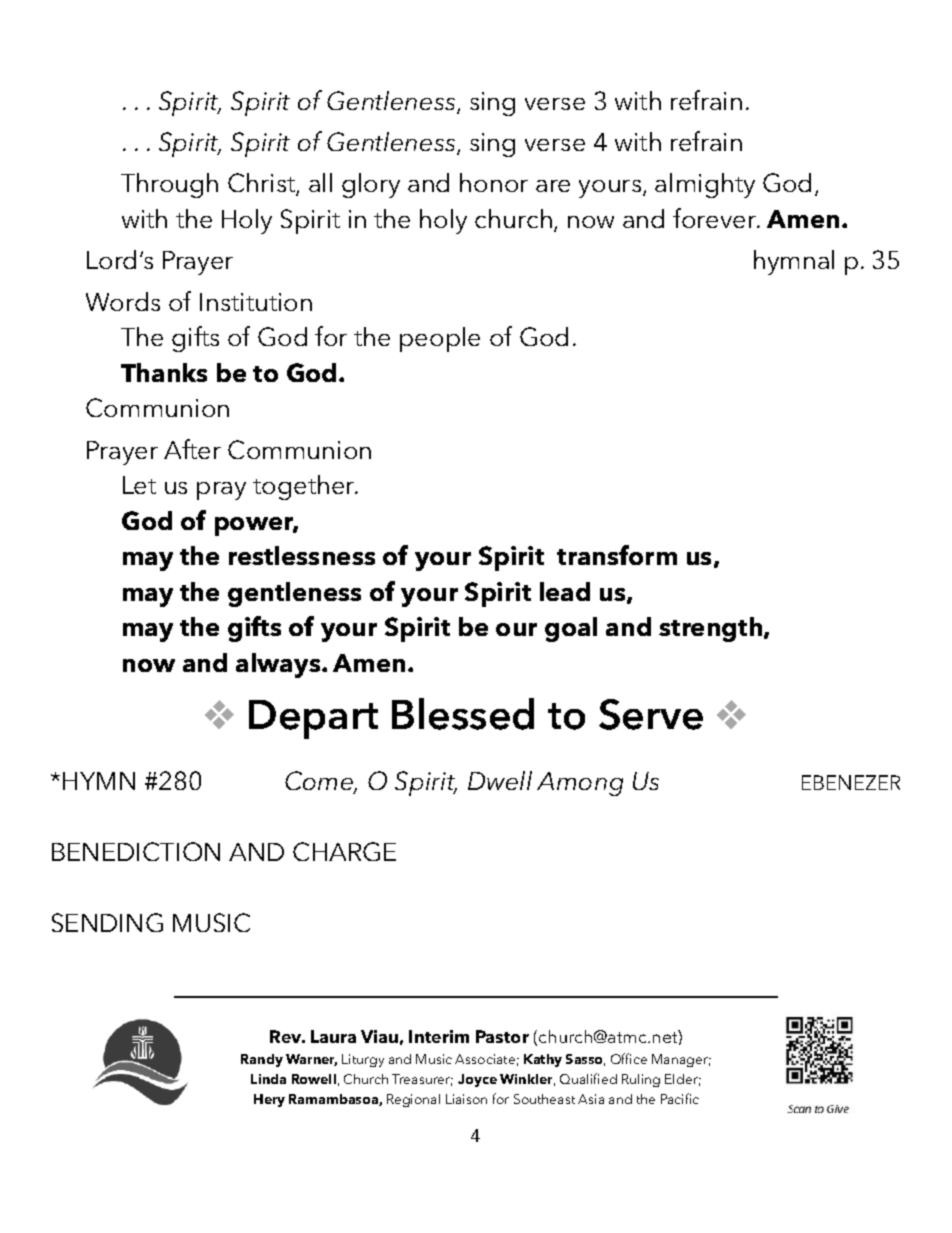  I want to click on strength, so click(712, 629).
